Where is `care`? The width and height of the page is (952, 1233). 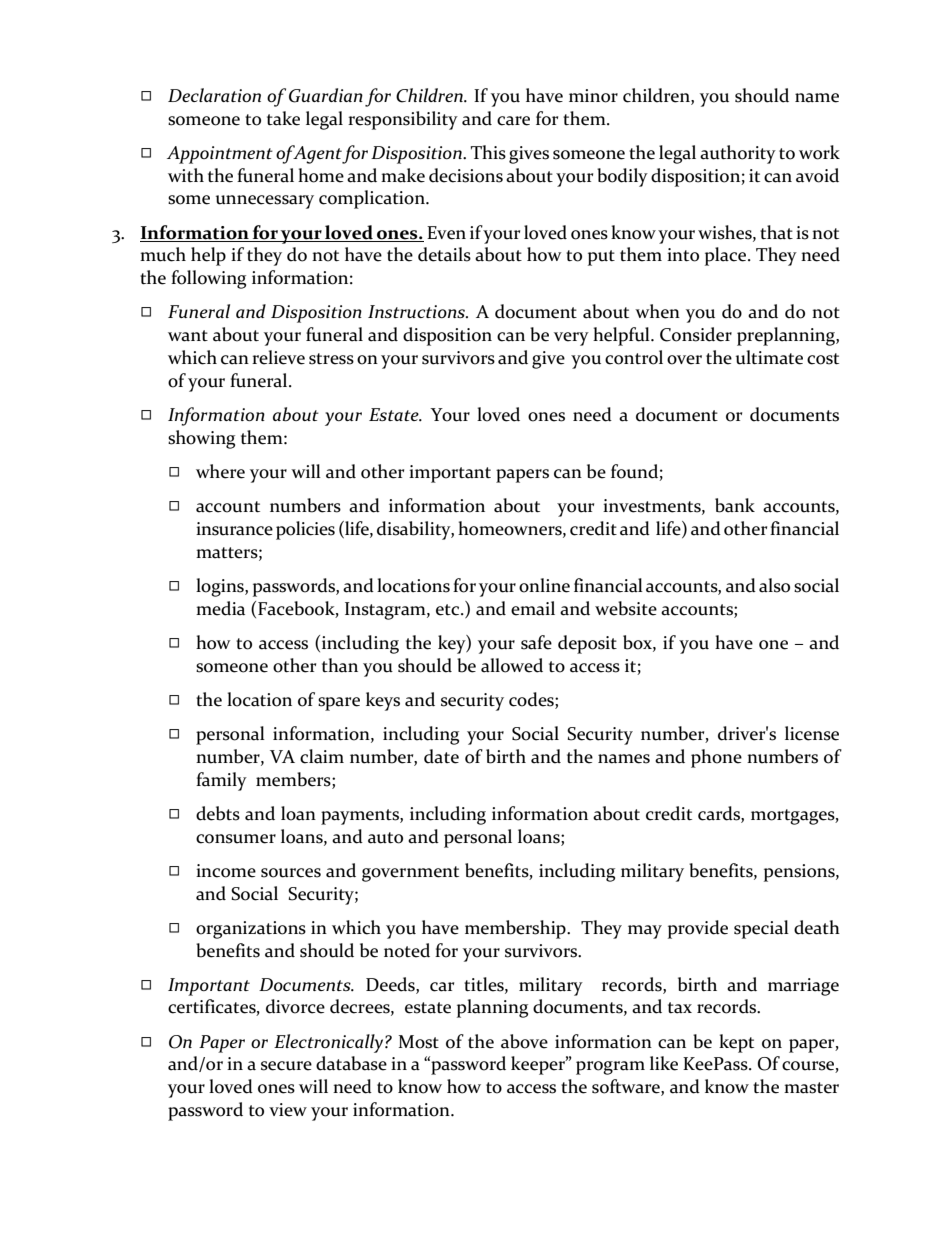
care is located at coordinates (513, 121).
